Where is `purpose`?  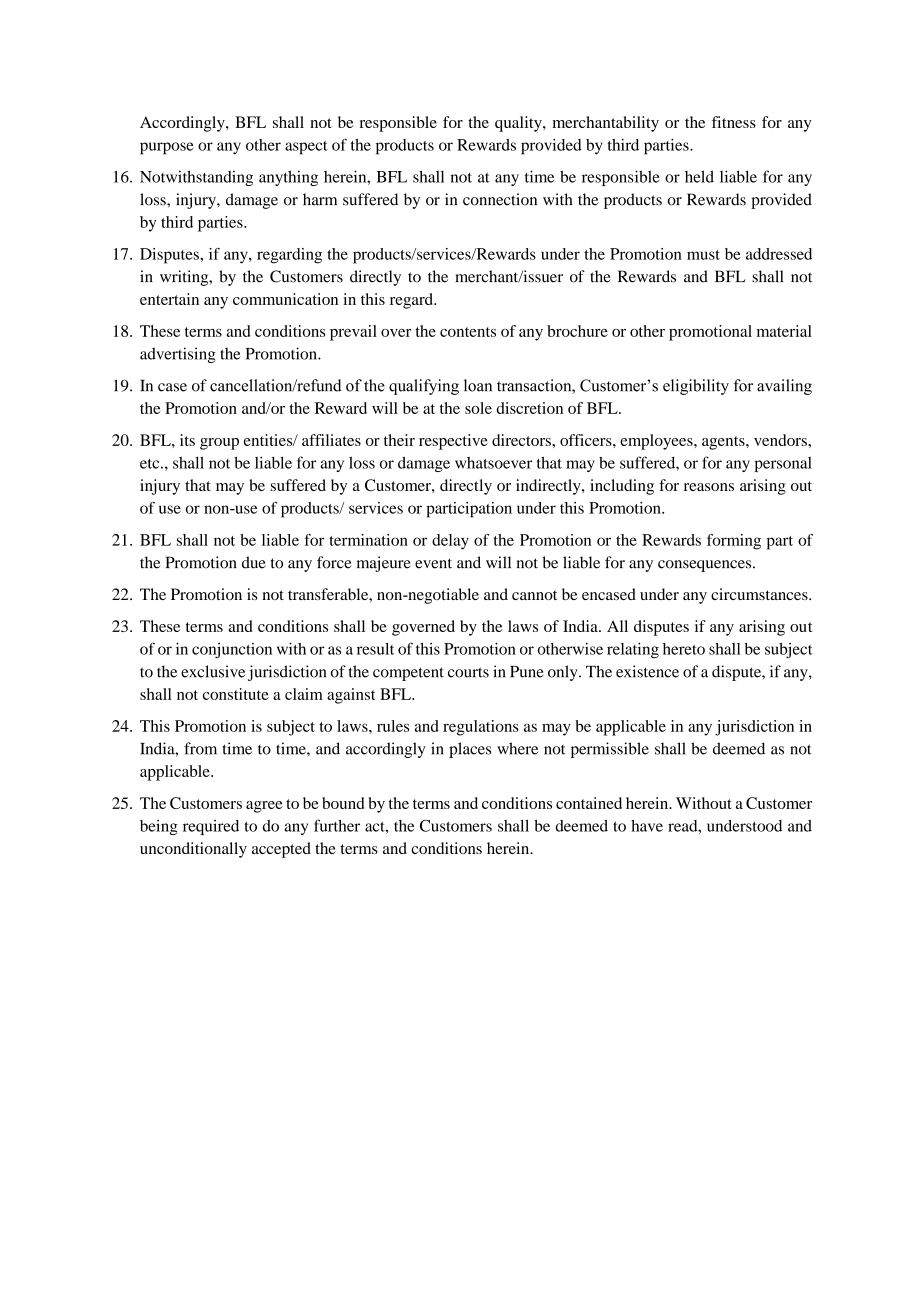
purpose is located at coordinates (167, 148).
